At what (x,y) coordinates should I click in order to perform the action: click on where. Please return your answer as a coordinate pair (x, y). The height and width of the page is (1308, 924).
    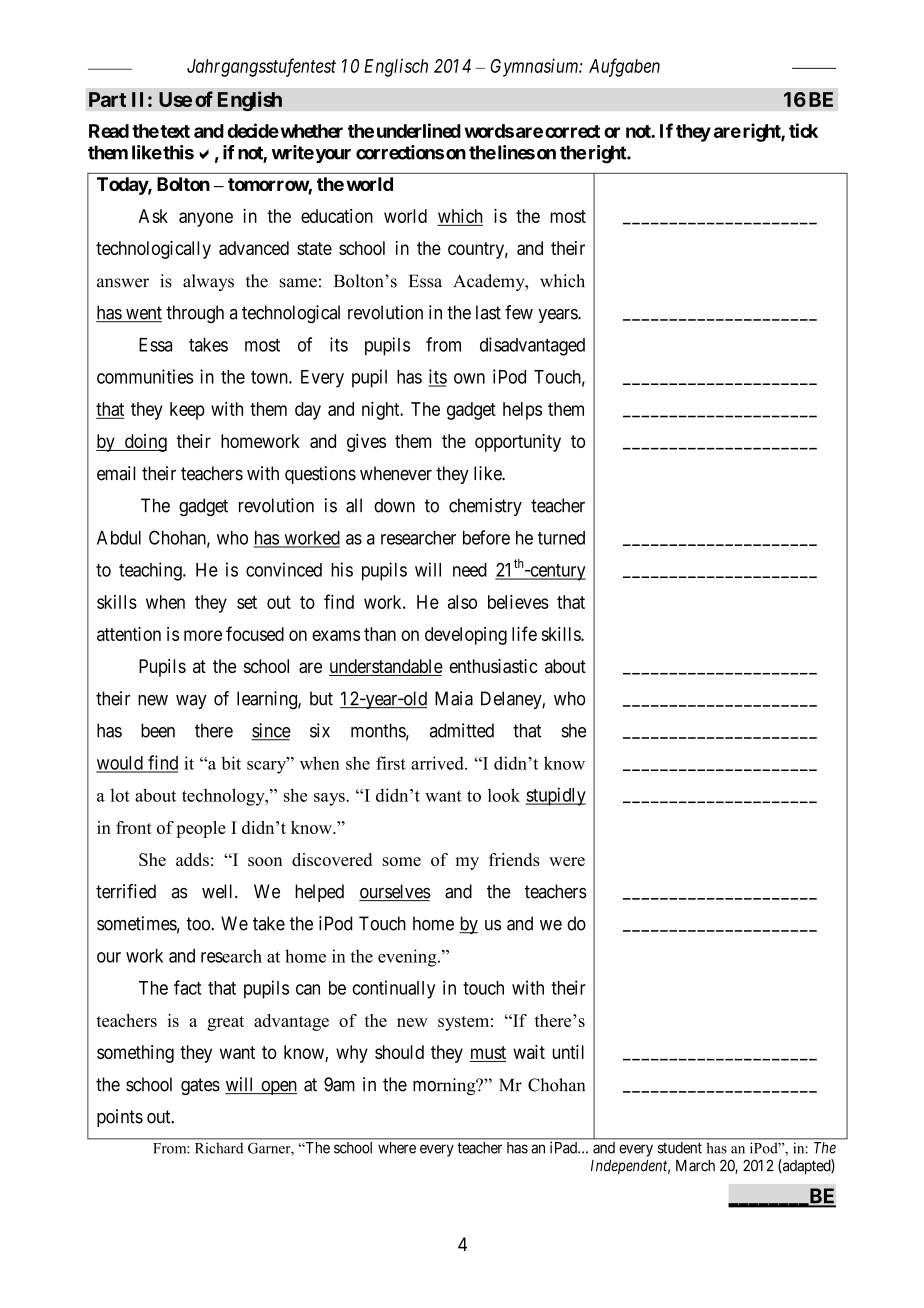
    Looking at the image, I should click on (397, 1148).
